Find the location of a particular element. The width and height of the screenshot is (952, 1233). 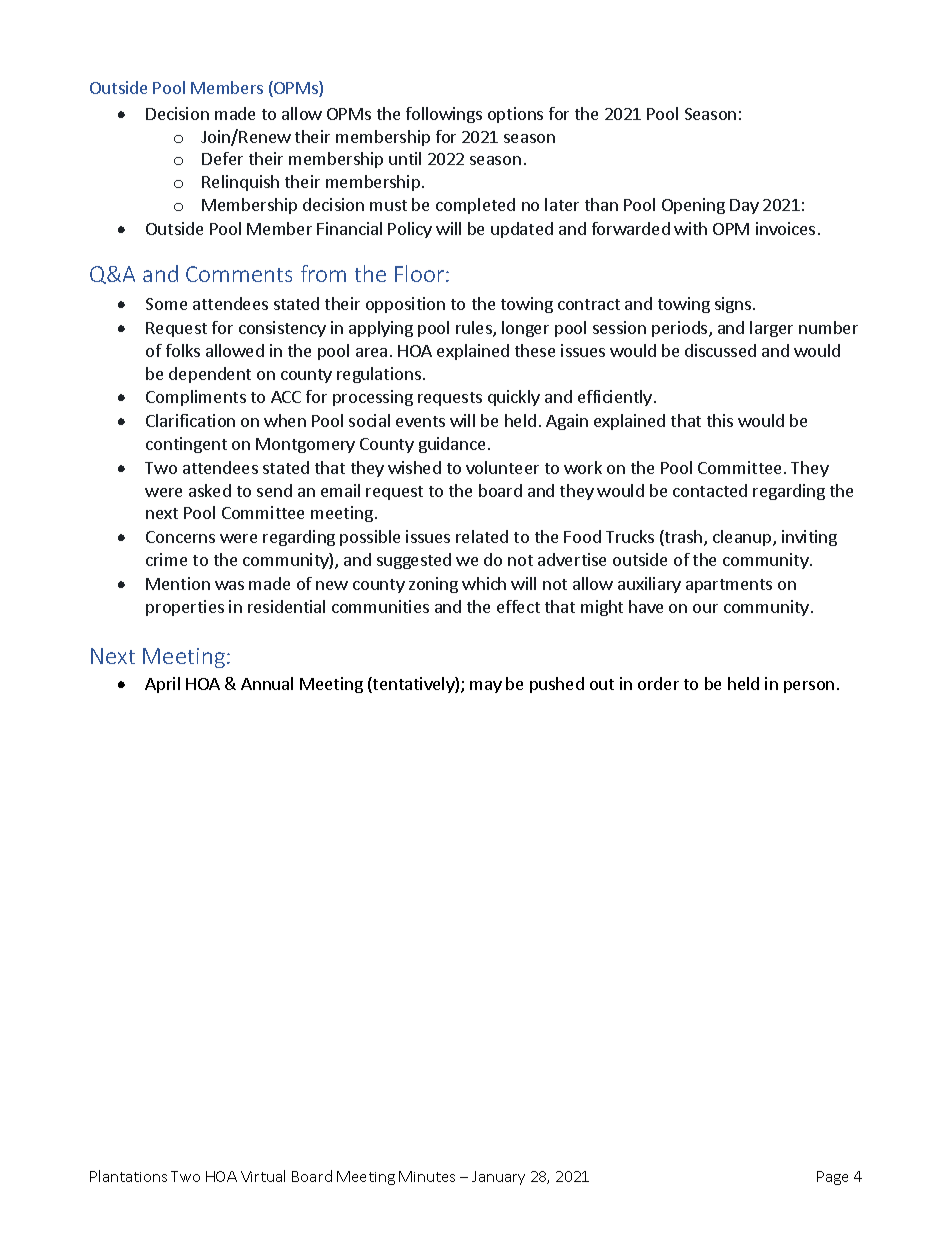

may is located at coordinates (486, 687).
